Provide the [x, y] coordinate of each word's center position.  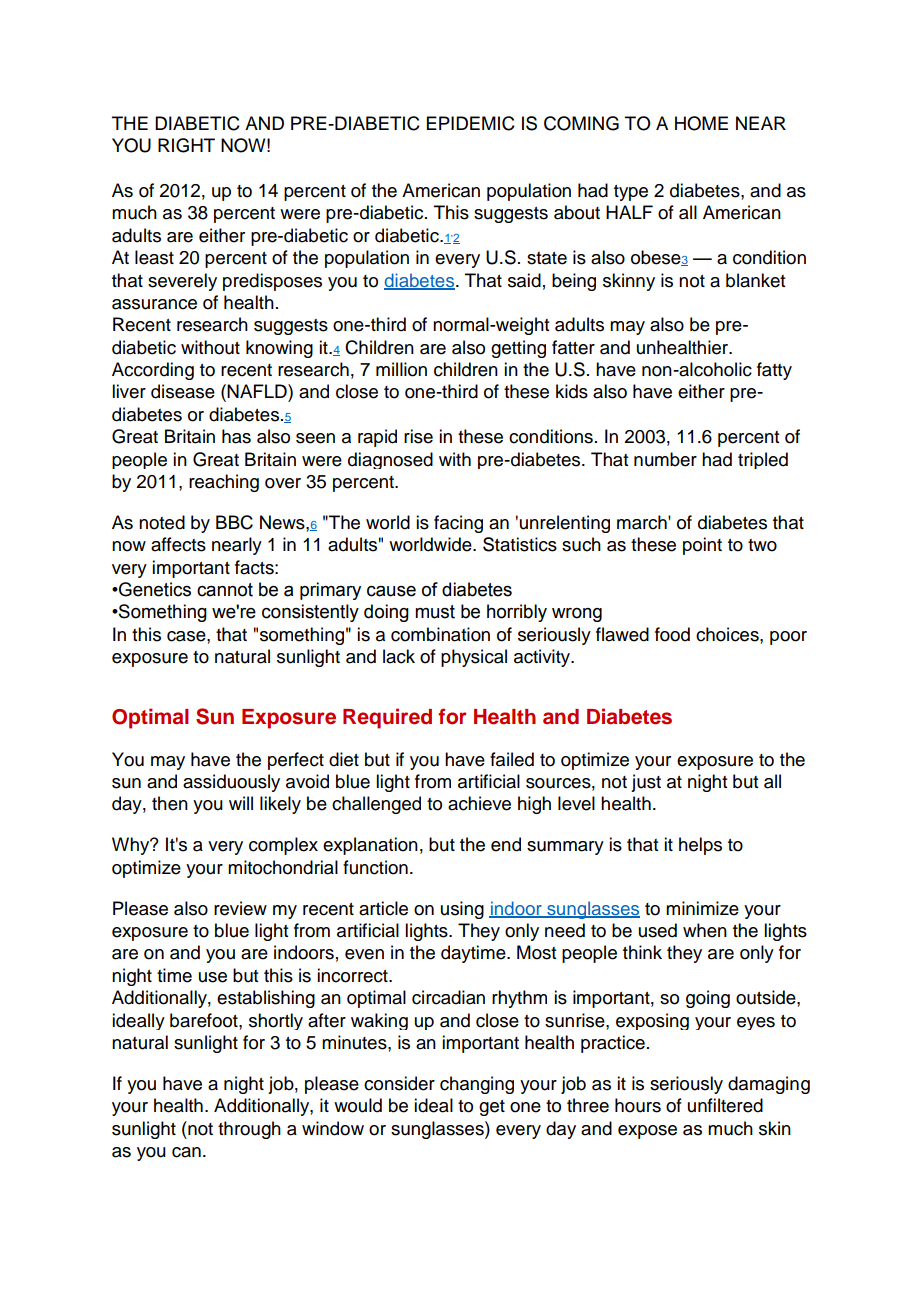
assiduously [231, 783]
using [462, 910]
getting [518, 349]
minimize [702, 908]
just [646, 783]
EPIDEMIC [471, 123]
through [249, 1130]
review [240, 908]
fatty [774, 371]
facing [458, 524]
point [702, 546]
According [153, 371]
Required [387, 718]
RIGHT [186, 145]
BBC [234, 522]
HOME [701, 123]
